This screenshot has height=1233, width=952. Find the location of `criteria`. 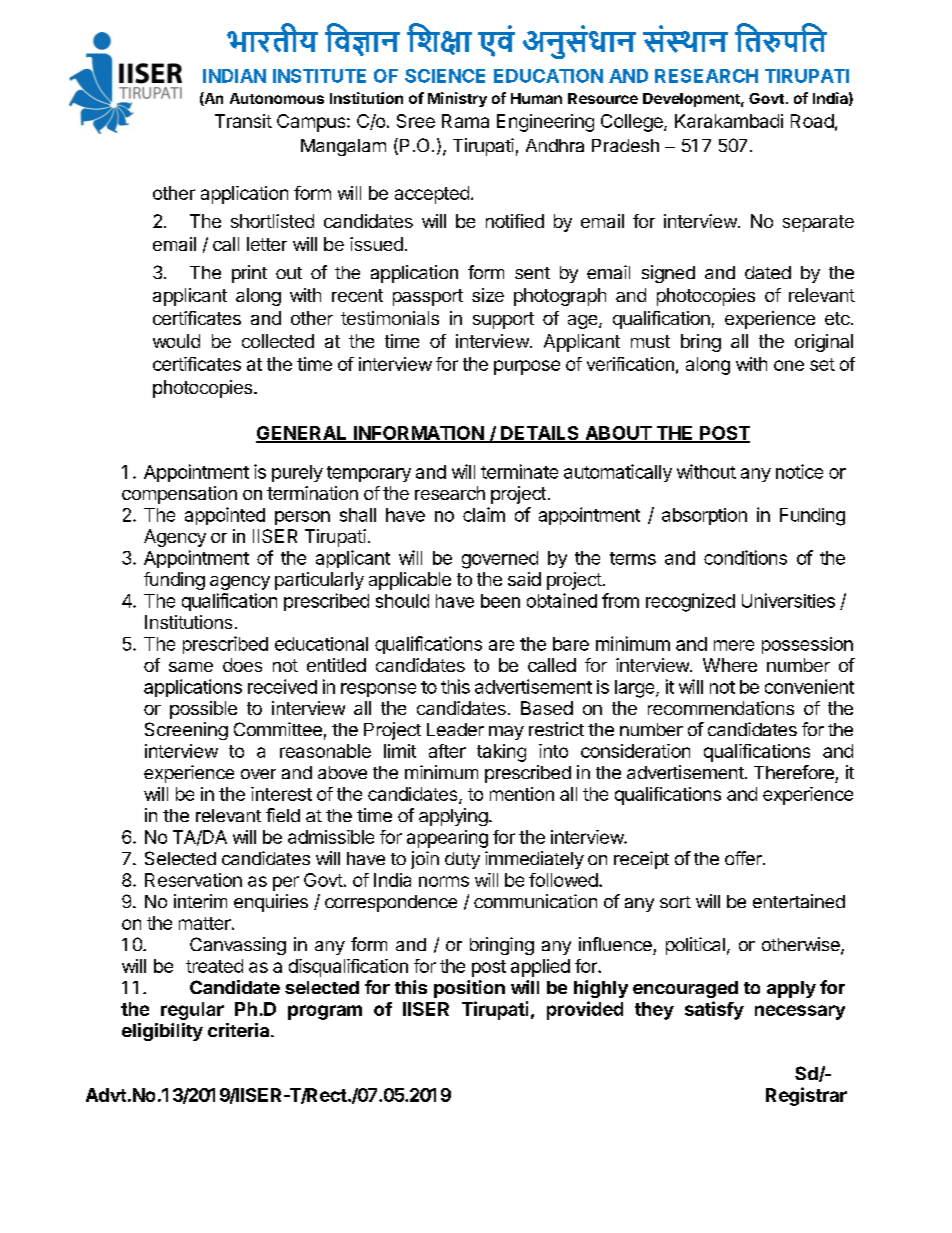

criteria is located at coordinates (240, 1030).
